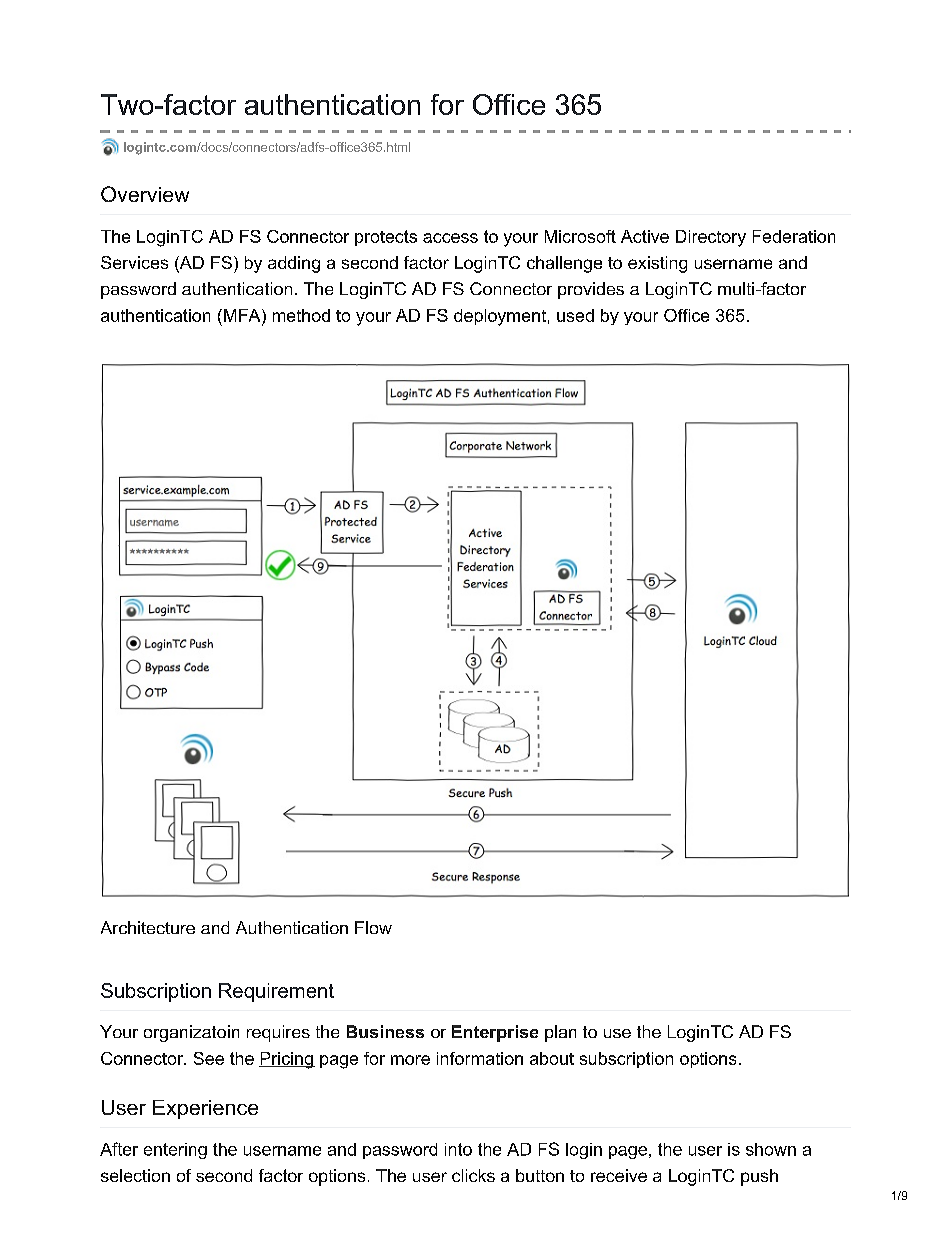 The height and width of the screenshot is (1233, 952). Describe the element at coordinates (711, 238) in the screenshot. I see `Directory` at that location.
